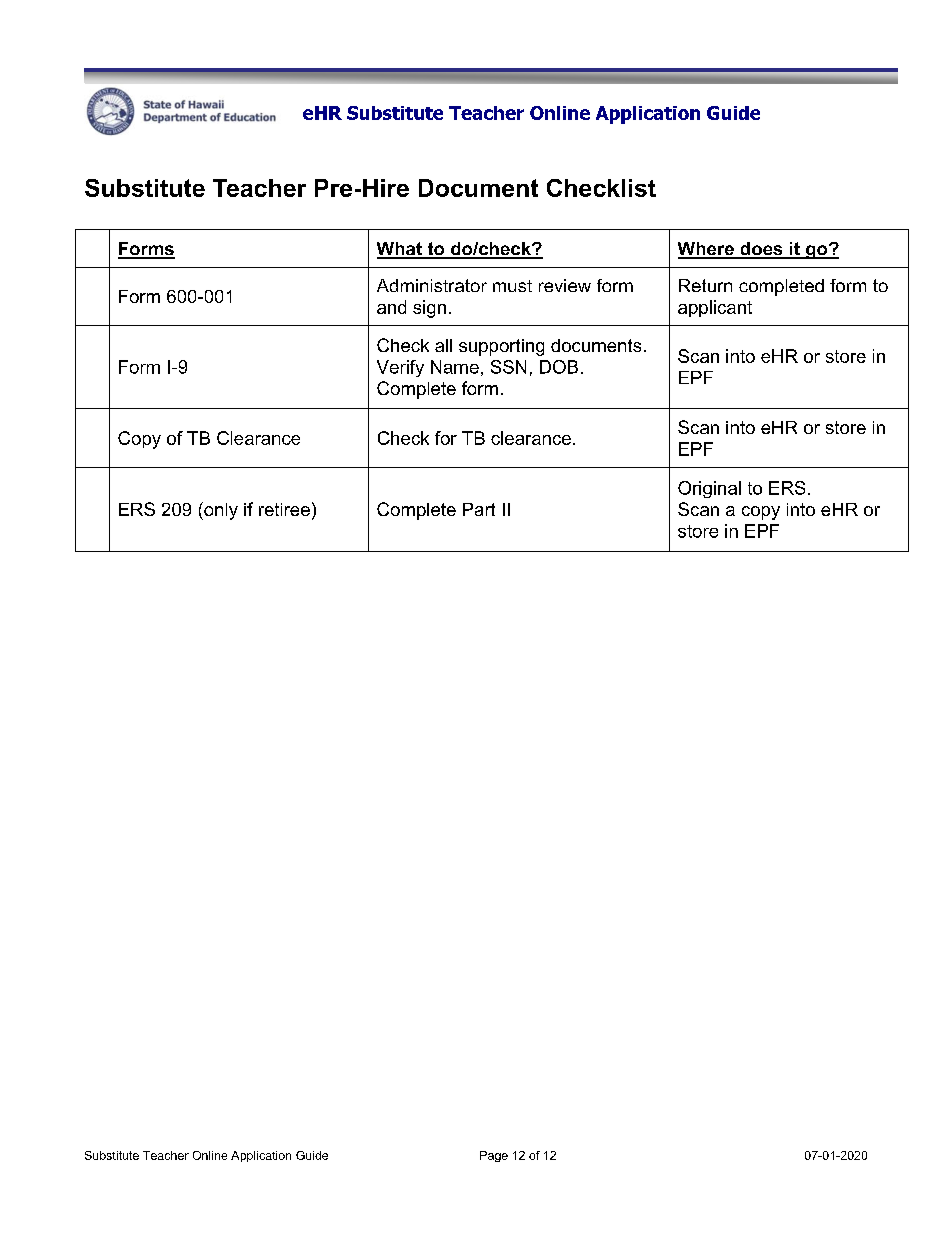 The image size is (952, 1233). I want to click on Return, so click(705, 285).
